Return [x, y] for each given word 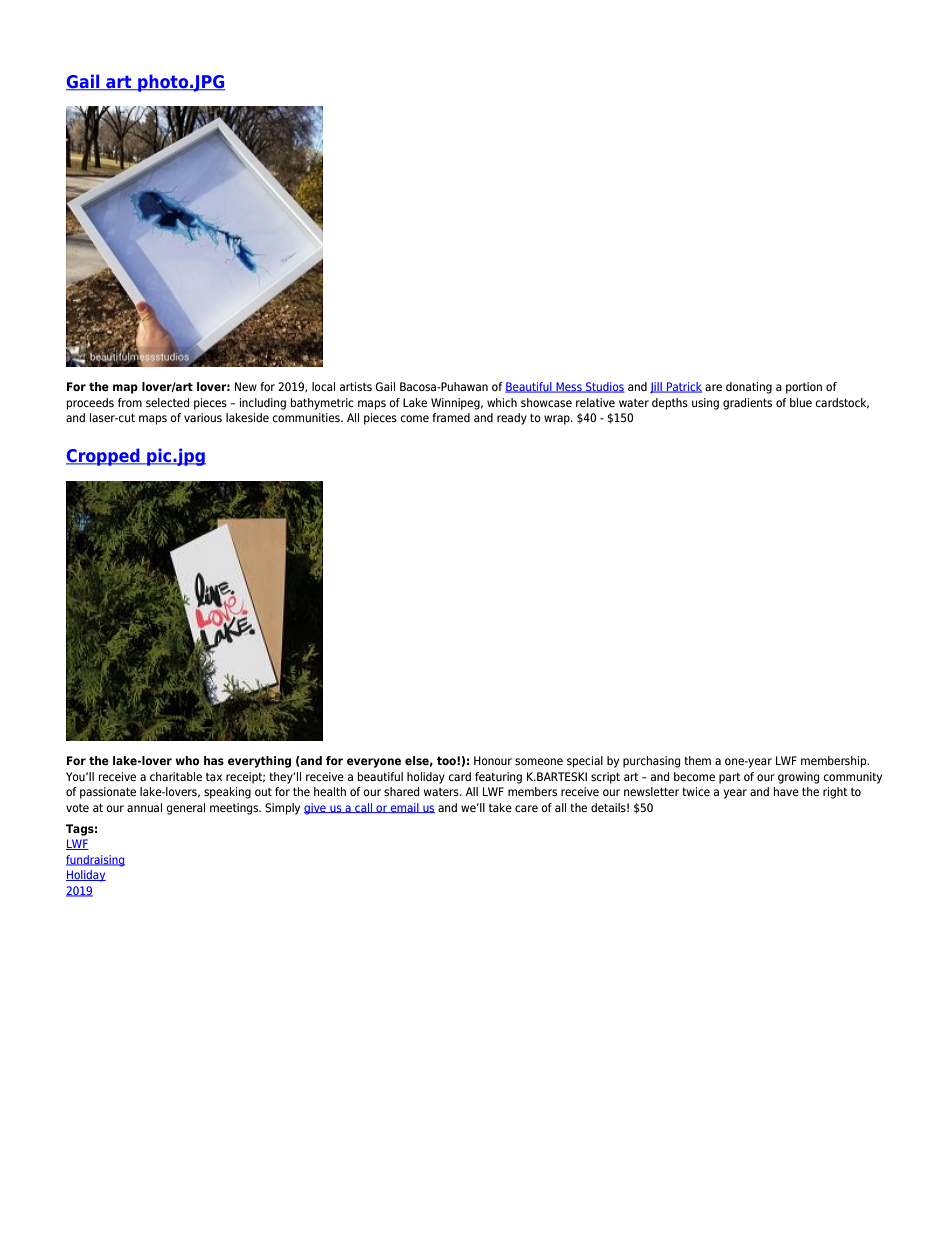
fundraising [95, 861]
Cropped [104, 457]
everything [259, 762]
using [705, 404]
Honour [493, 760]
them [697, 760]
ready [512, 419]
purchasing [651, 762]
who [187, 760]
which [502, 402]
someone [539, 761]
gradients [747, 404]
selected [167, 402]
